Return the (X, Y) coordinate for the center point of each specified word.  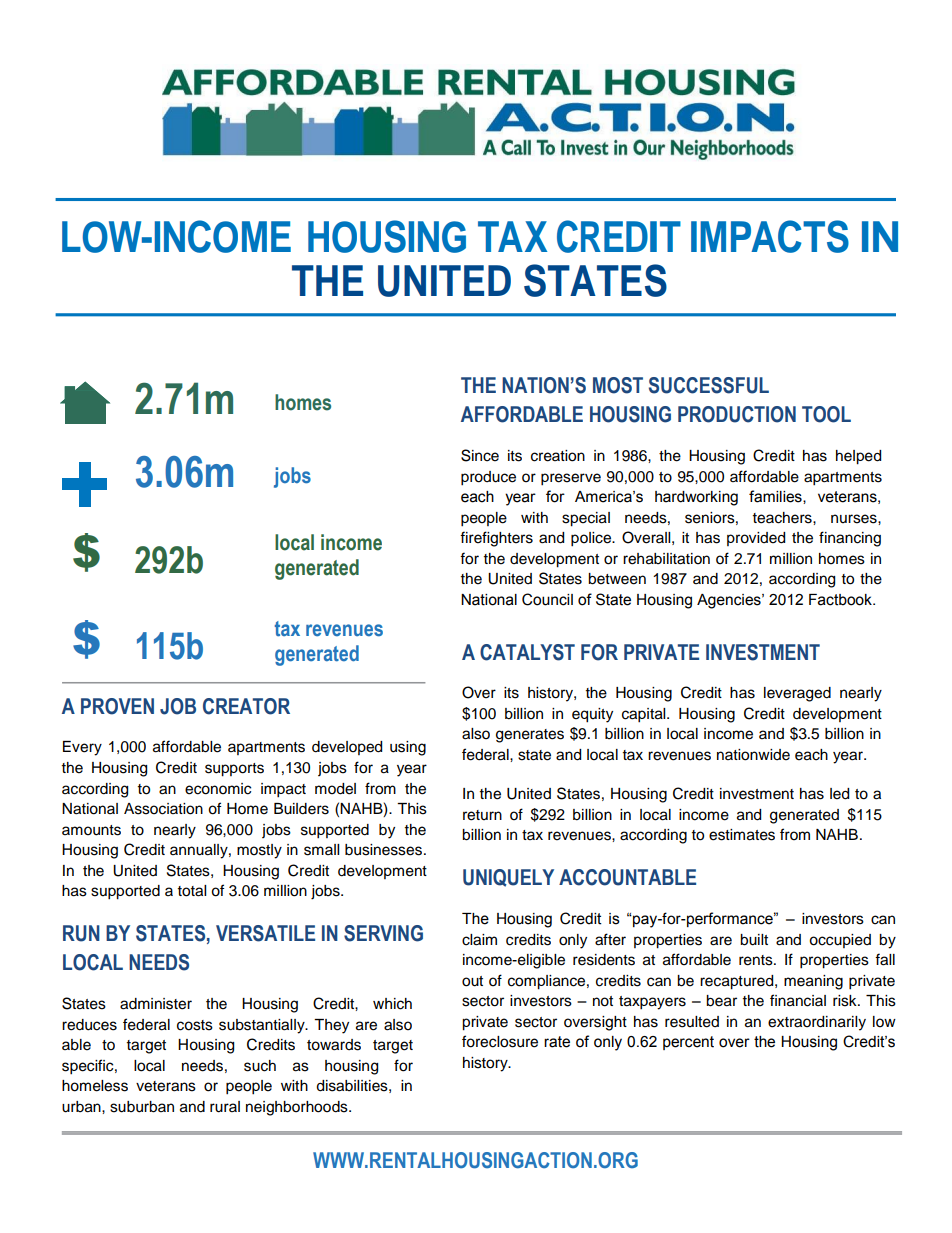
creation (558, 456)
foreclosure (500, 1041)
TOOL (826, 414)
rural (225, 1107)
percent (688, 1043)
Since (480, 455)
